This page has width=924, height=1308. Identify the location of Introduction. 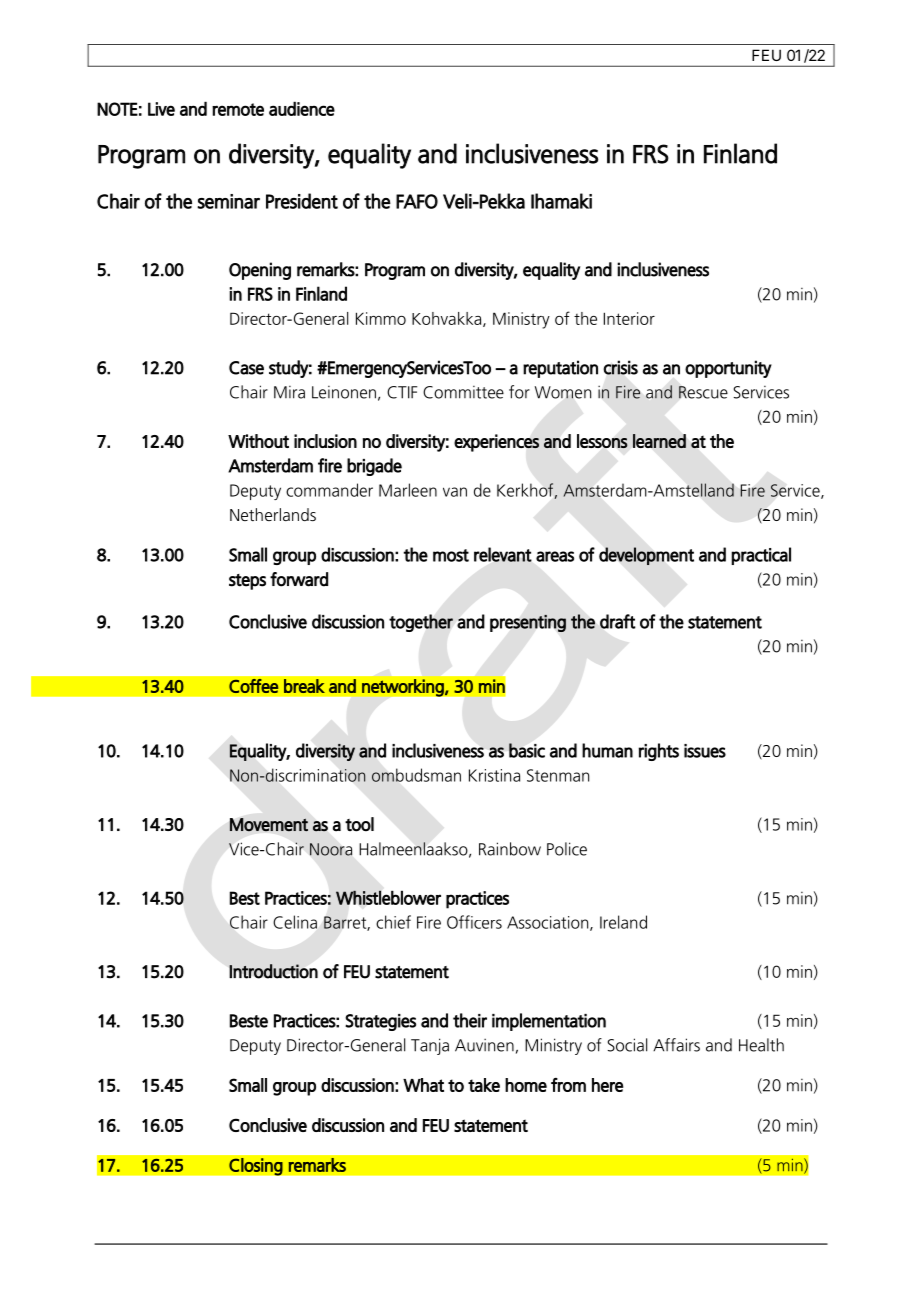
(273, 971).
